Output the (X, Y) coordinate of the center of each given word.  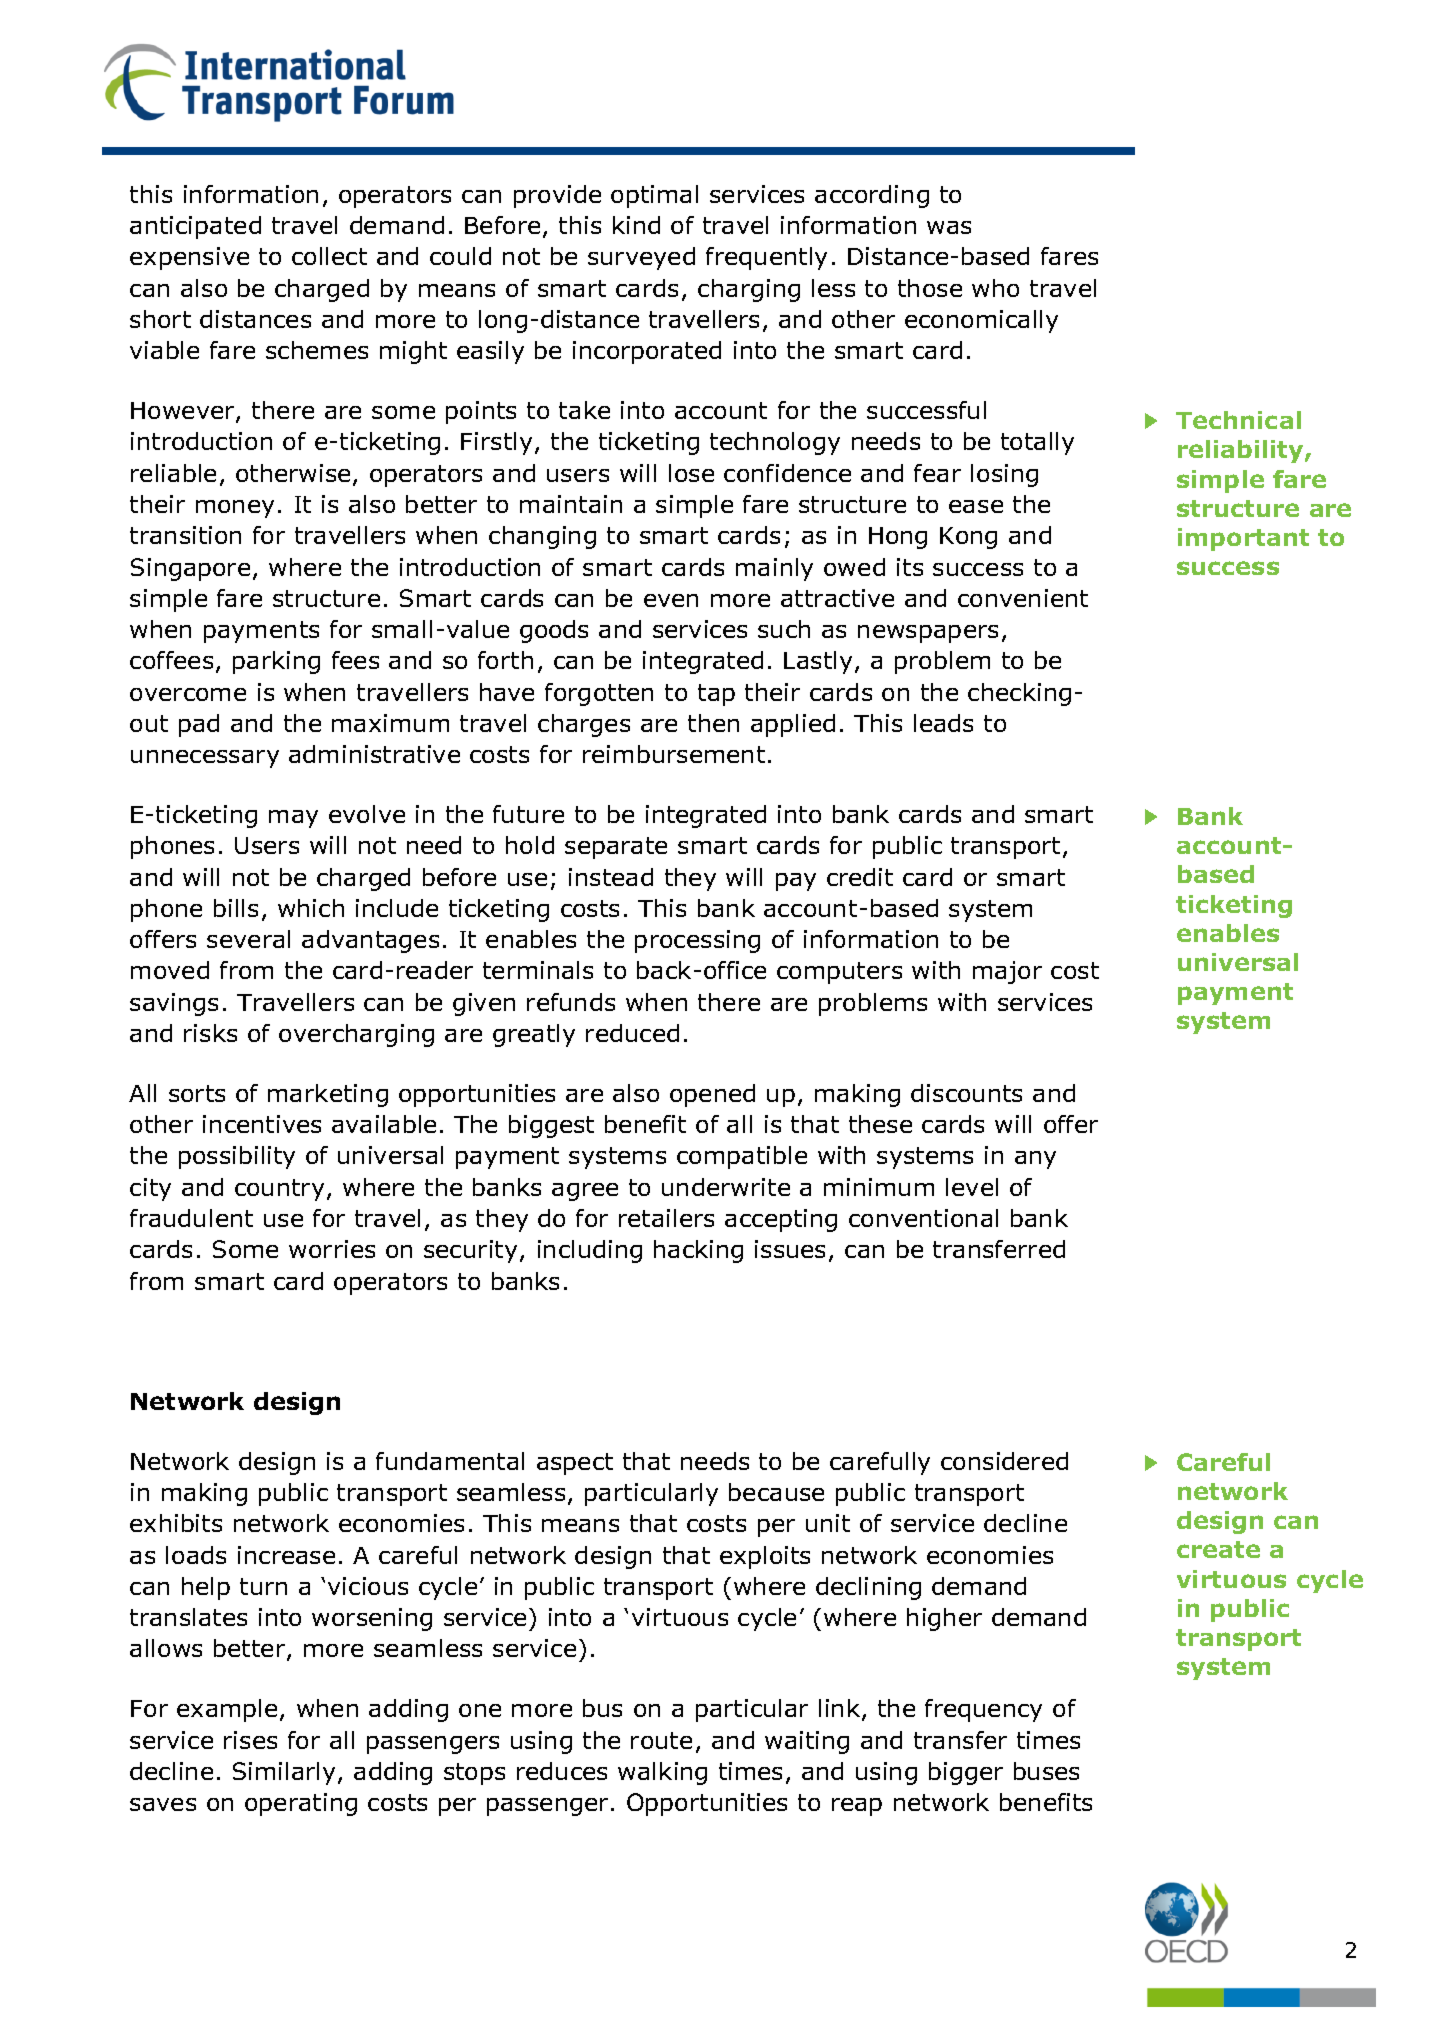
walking (662, 1773)
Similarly (284, 1773)
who (995, 288)
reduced (632, 1033)
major (1007, 972)
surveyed (641, 258)
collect (329, 256)
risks (210, 1033)
